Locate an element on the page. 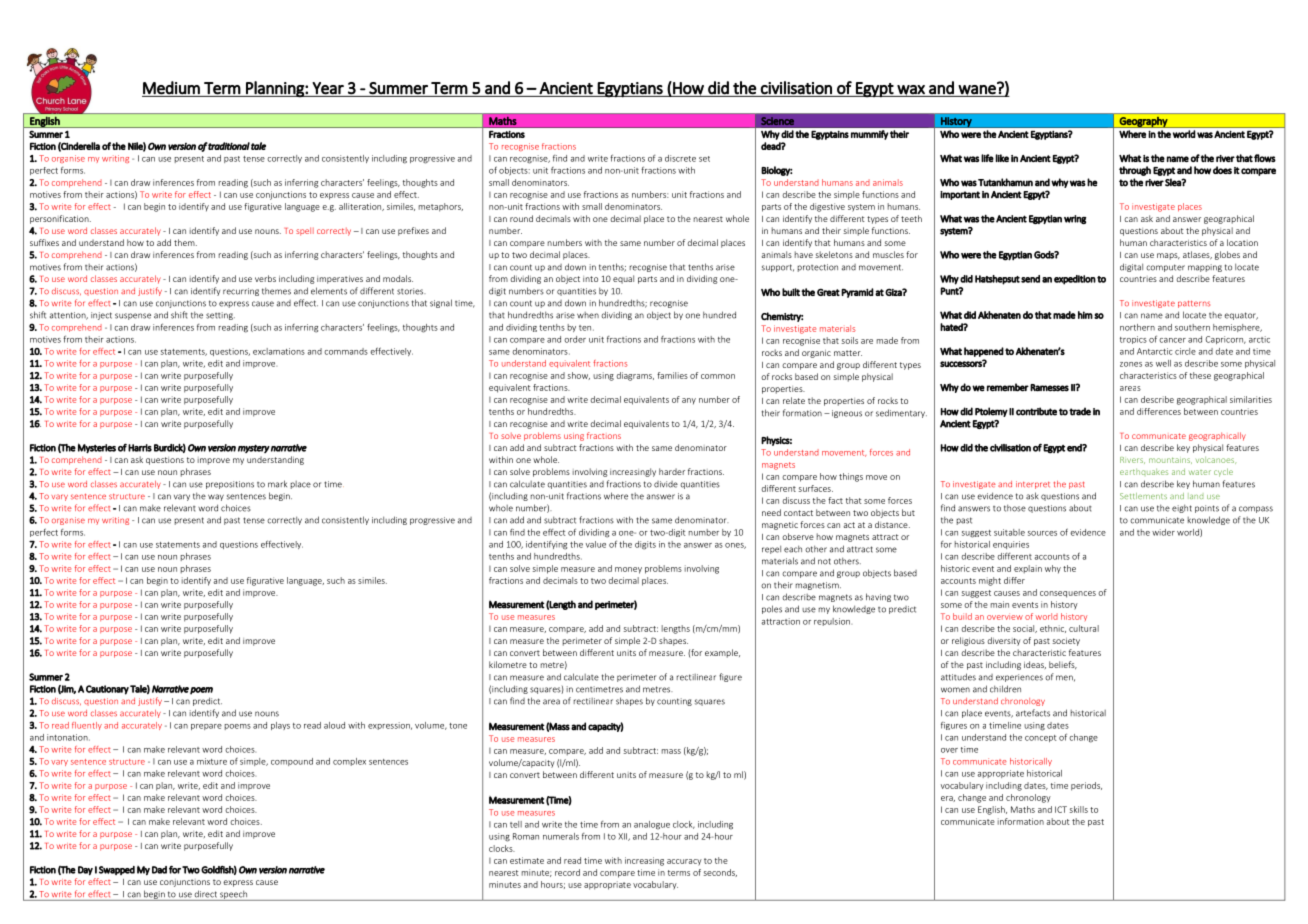 Image resolution: width=1308 pixels, height=924 pixels. equal is located at coordinates (623, 279).
